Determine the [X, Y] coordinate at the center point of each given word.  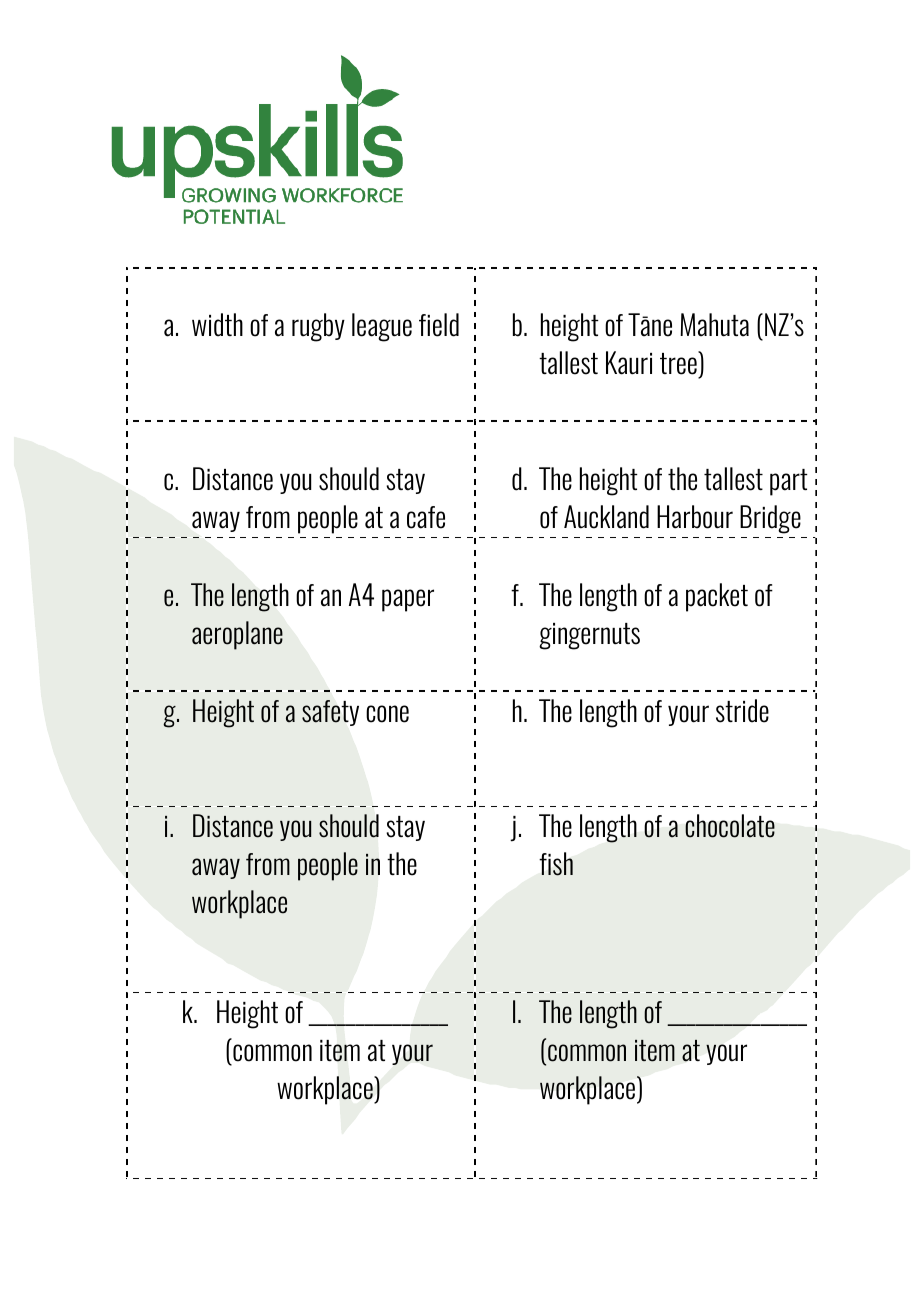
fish [556, 864]
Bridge [770, 519]
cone [387, 714]
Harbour [695, 517]
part [789, 482]
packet [717, 597]
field [439, 325]
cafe [426, 517]
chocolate [730, 826]
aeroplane [237, 635]
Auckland [606, 517]
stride [742, 711]
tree [679, 364]
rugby [318, 327]
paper [408, 600]
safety [330, 713]
